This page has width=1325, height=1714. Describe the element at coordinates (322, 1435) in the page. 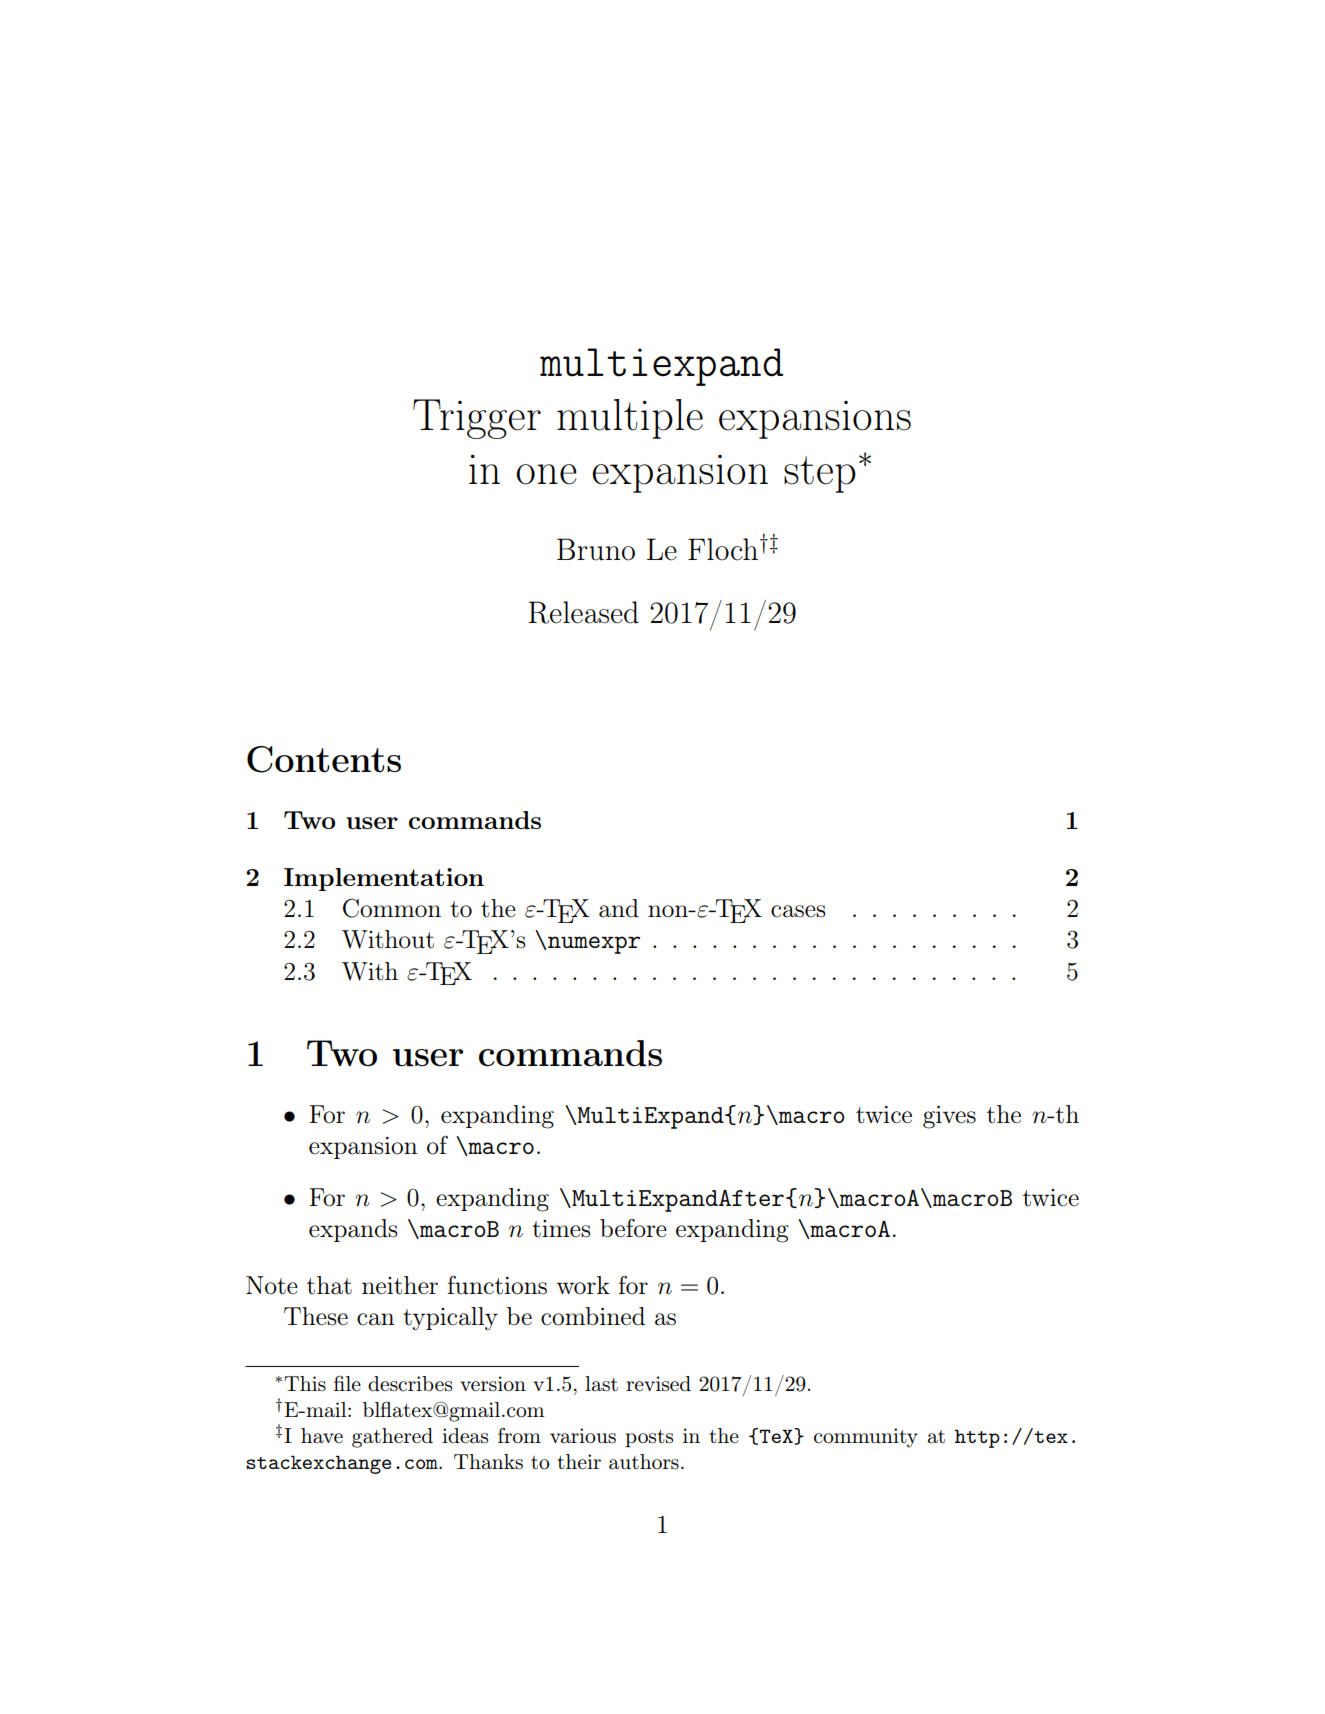

I see `have` at that location.
